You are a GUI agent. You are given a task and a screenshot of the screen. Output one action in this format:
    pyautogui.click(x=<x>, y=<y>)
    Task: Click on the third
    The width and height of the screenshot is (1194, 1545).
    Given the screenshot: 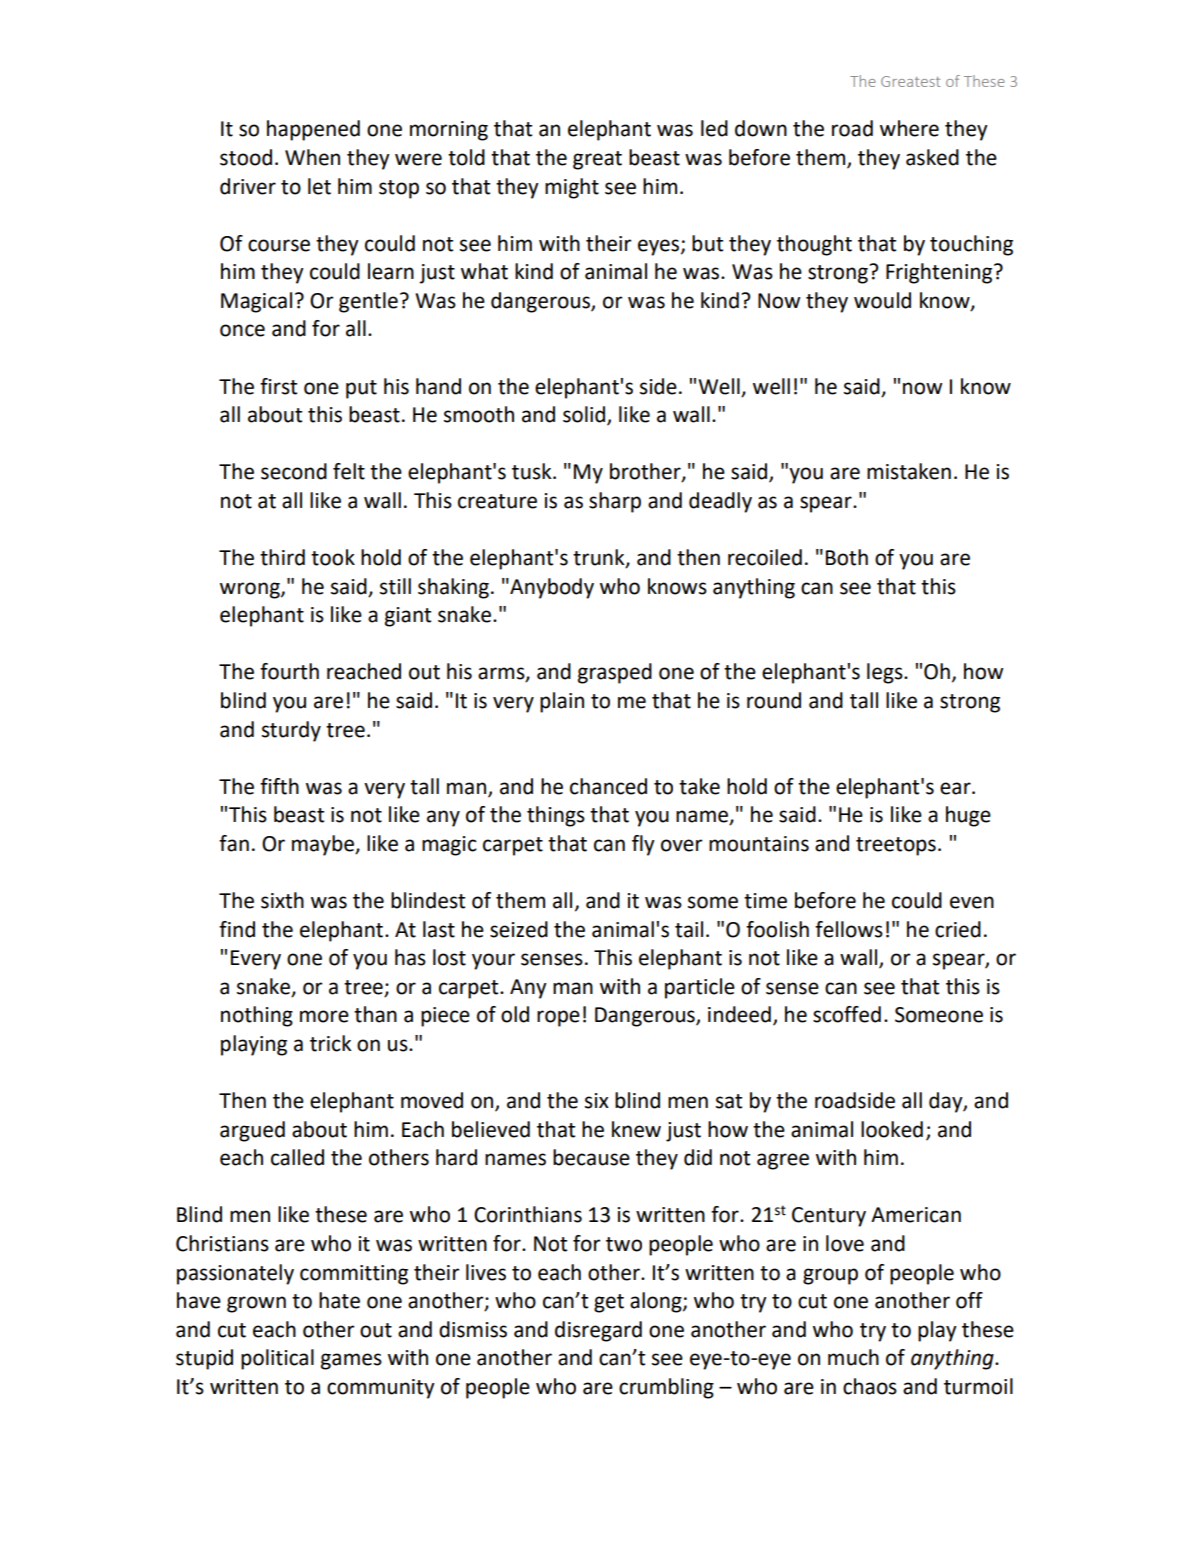 What is the action you would take?
    pyautogui.click(x=282, y=557)
